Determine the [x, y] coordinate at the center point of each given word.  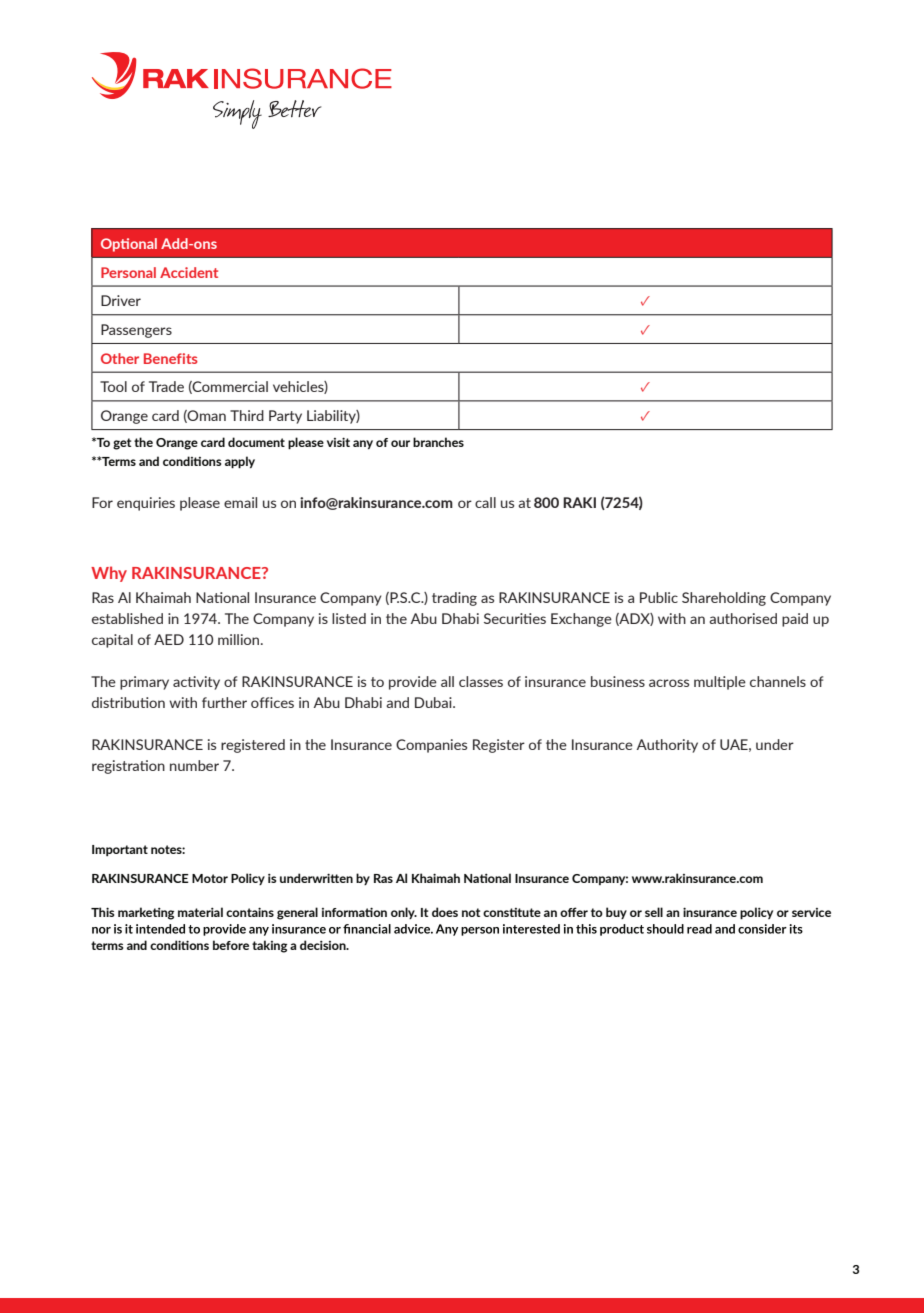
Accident [189, 272]
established [127, 618]
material [200, 912]
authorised [743, 618]
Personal [128, 272]
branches [438, 442]
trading [454, 599]
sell [654, 912]
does [445, 912]
